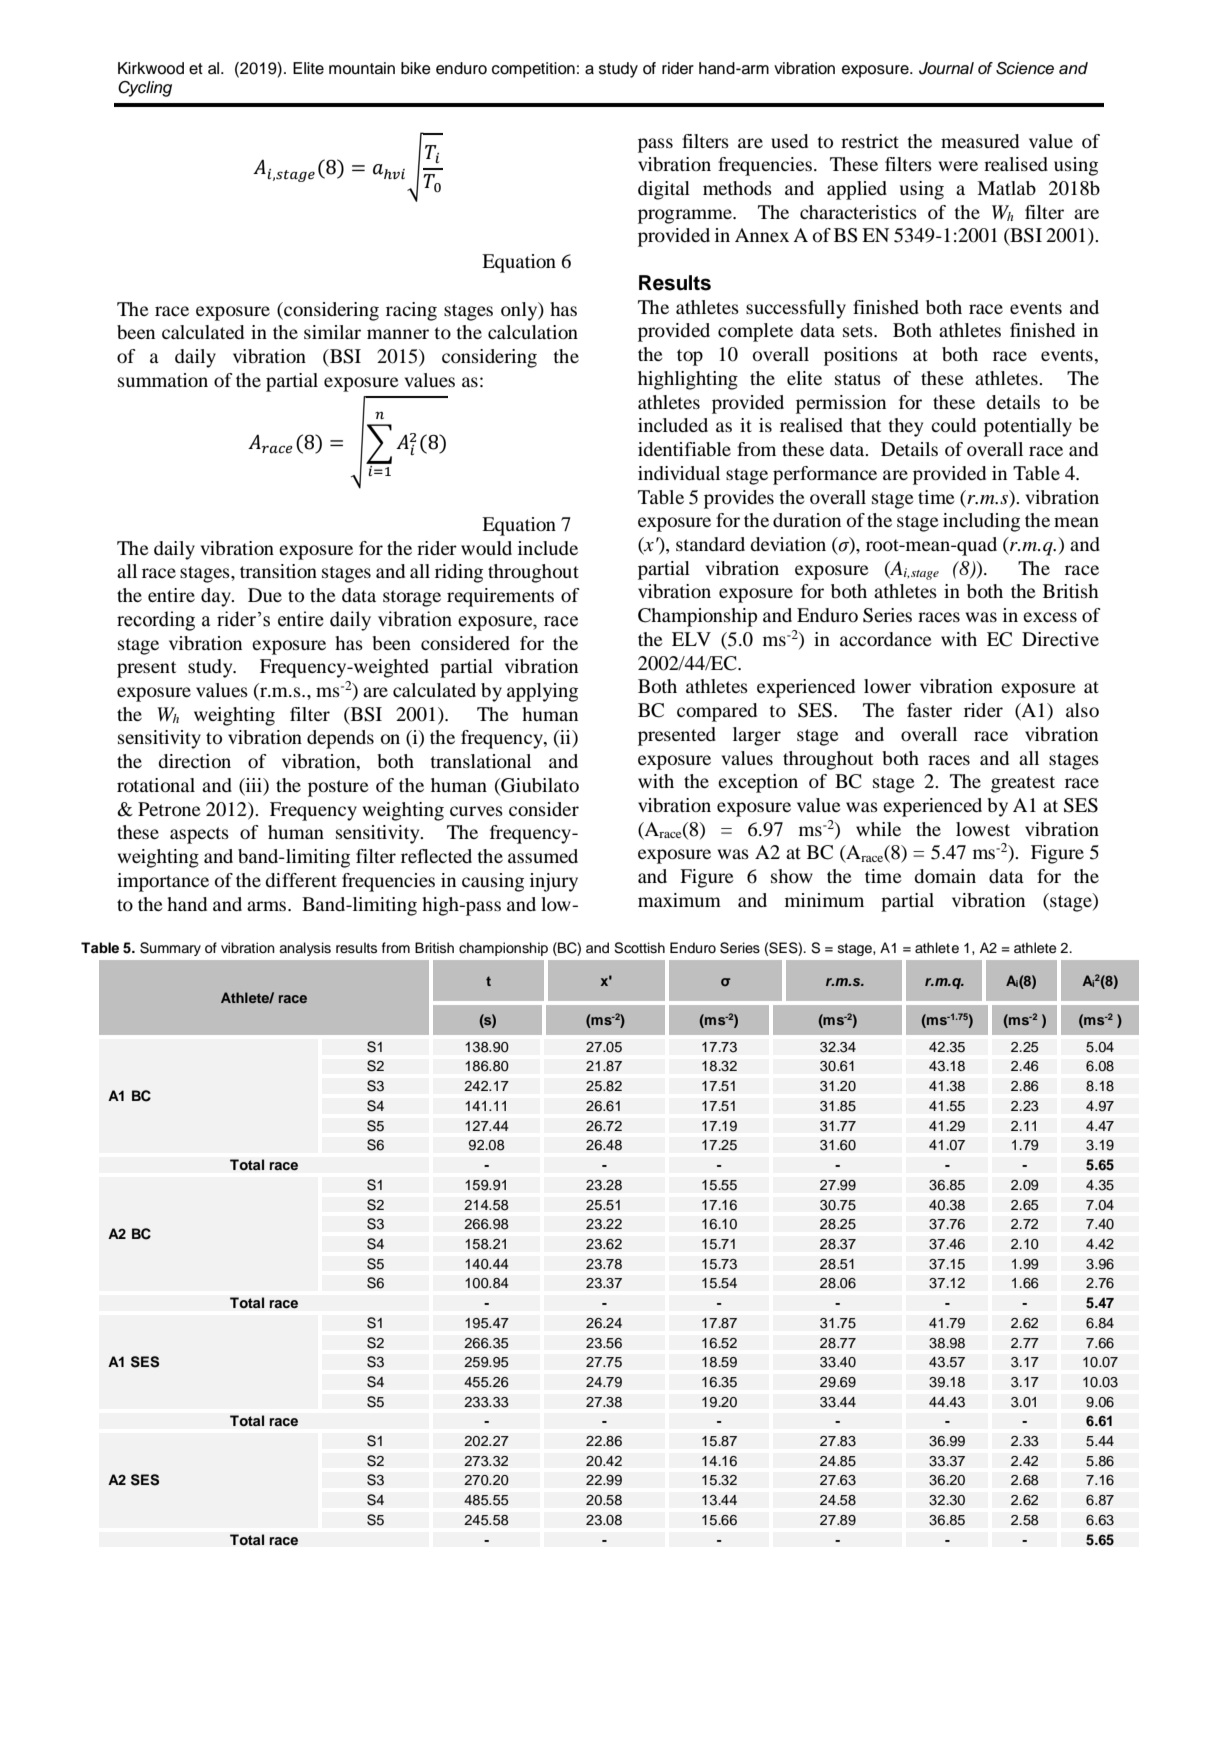  Describe the element at coordinates (533, 70) in the screenshot. I see `competition` at that location.
